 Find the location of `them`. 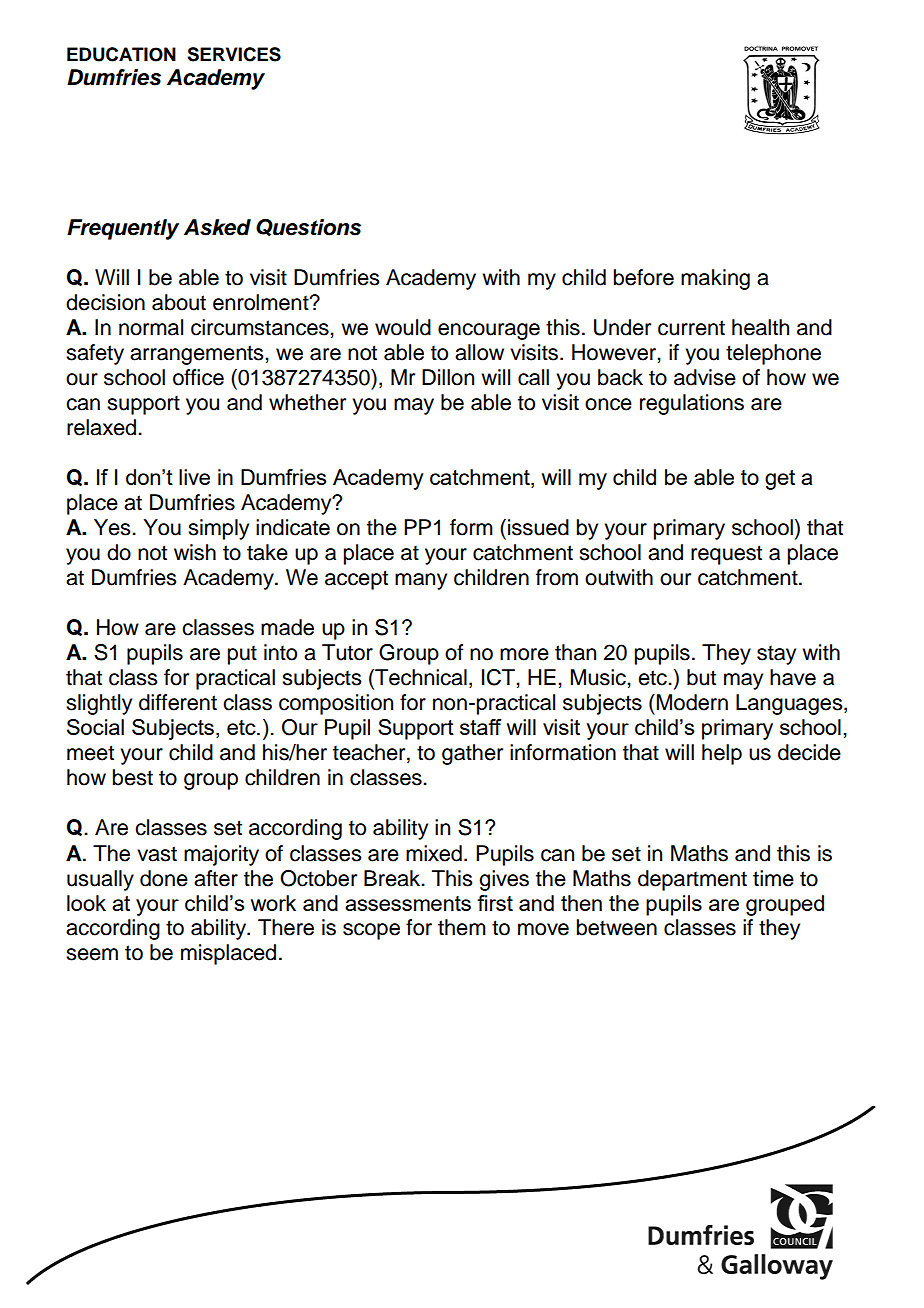

them is located at coordinates (462, 927).
